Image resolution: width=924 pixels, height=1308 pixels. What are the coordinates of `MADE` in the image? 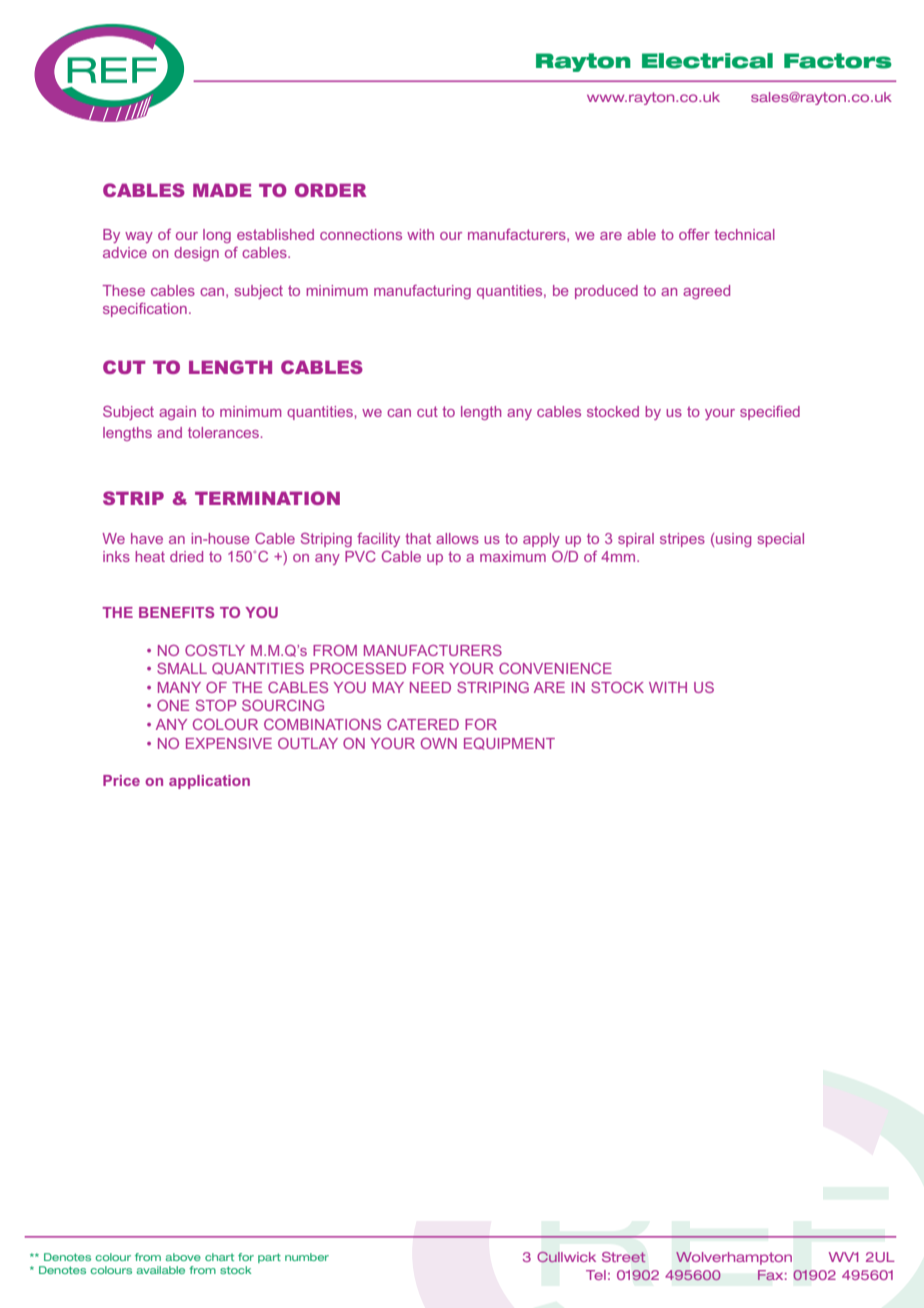 It's located at (222, 190).
